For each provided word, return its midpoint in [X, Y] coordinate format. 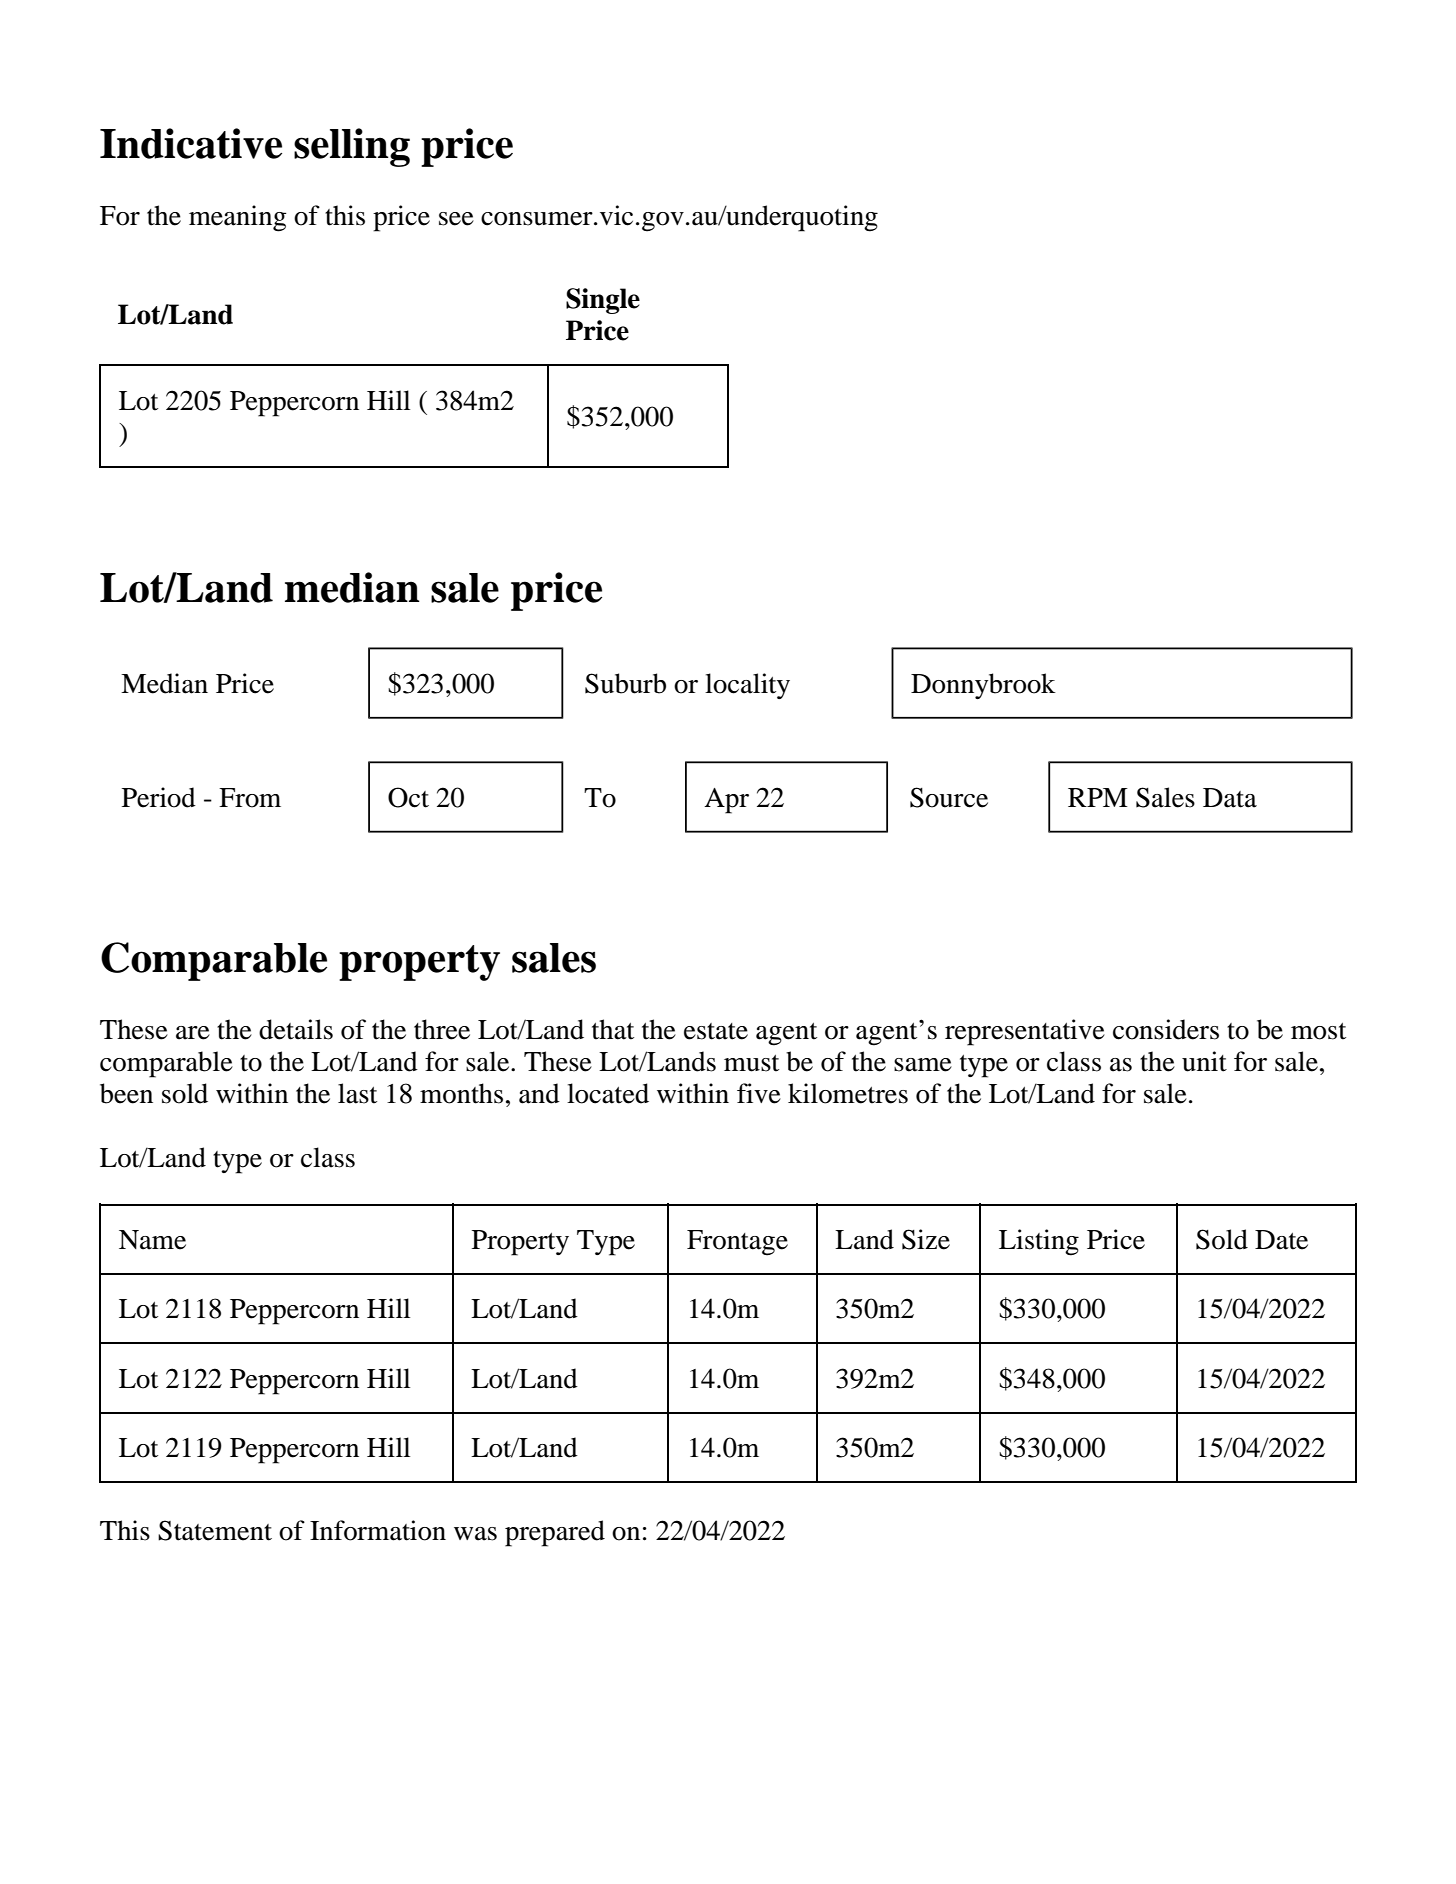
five [759, 1093]
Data [1230, 798]
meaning [238, 218]
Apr [726, 801]
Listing [1039, 1242]
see [456, 219]
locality [747, 686]
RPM [1098, 797]
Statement [215, 1530]
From [250, 798]
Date [1281, 1240]
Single [603, 301]
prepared [555, 1533]
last [357, 1093]
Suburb [625, 683]
